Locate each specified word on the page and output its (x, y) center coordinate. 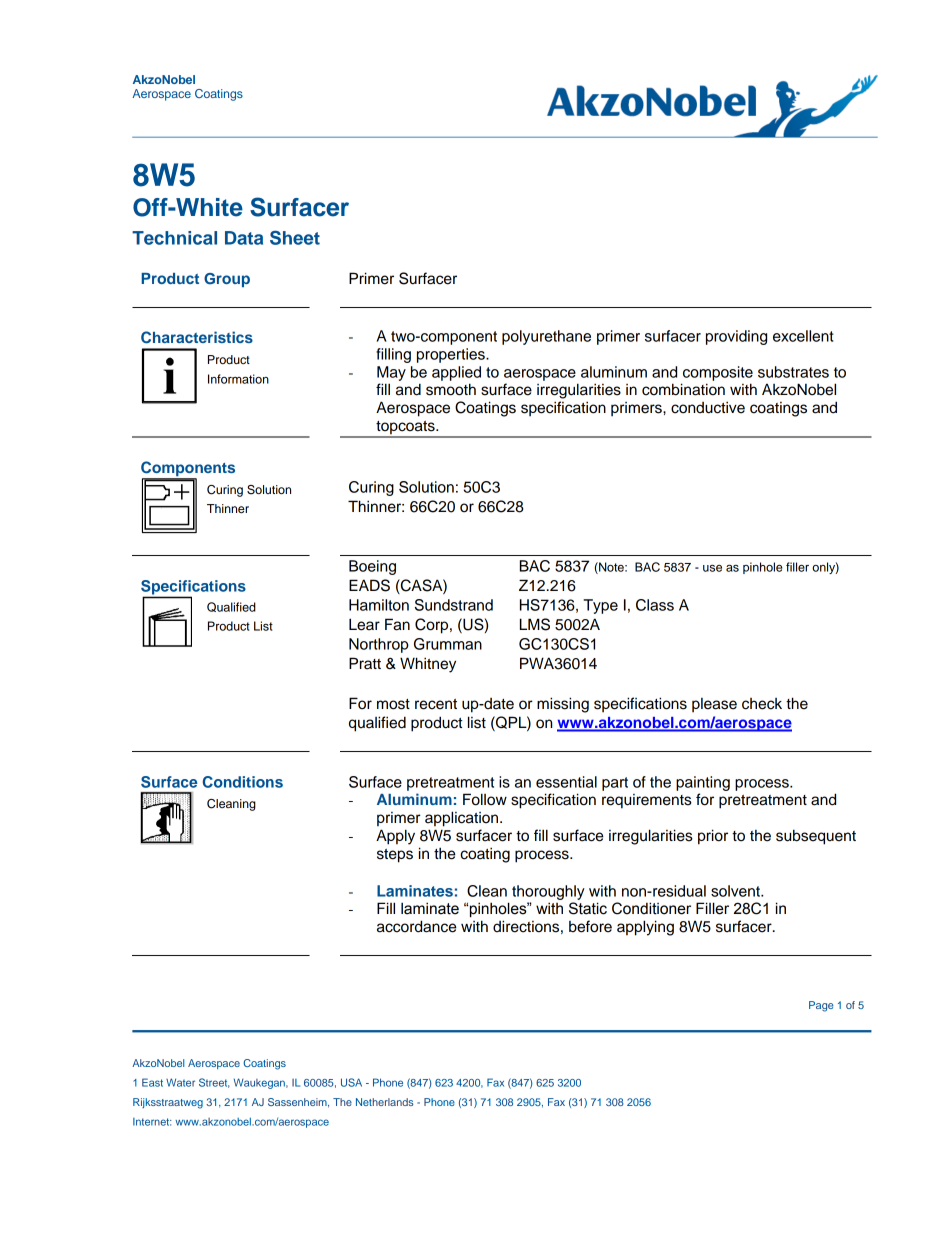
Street (214, 1083)
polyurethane (546, 337)
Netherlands (384, 1102)
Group (227, 280)
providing (736, 337)
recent (436, 704)
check (762, 704)
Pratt (365, 663)
